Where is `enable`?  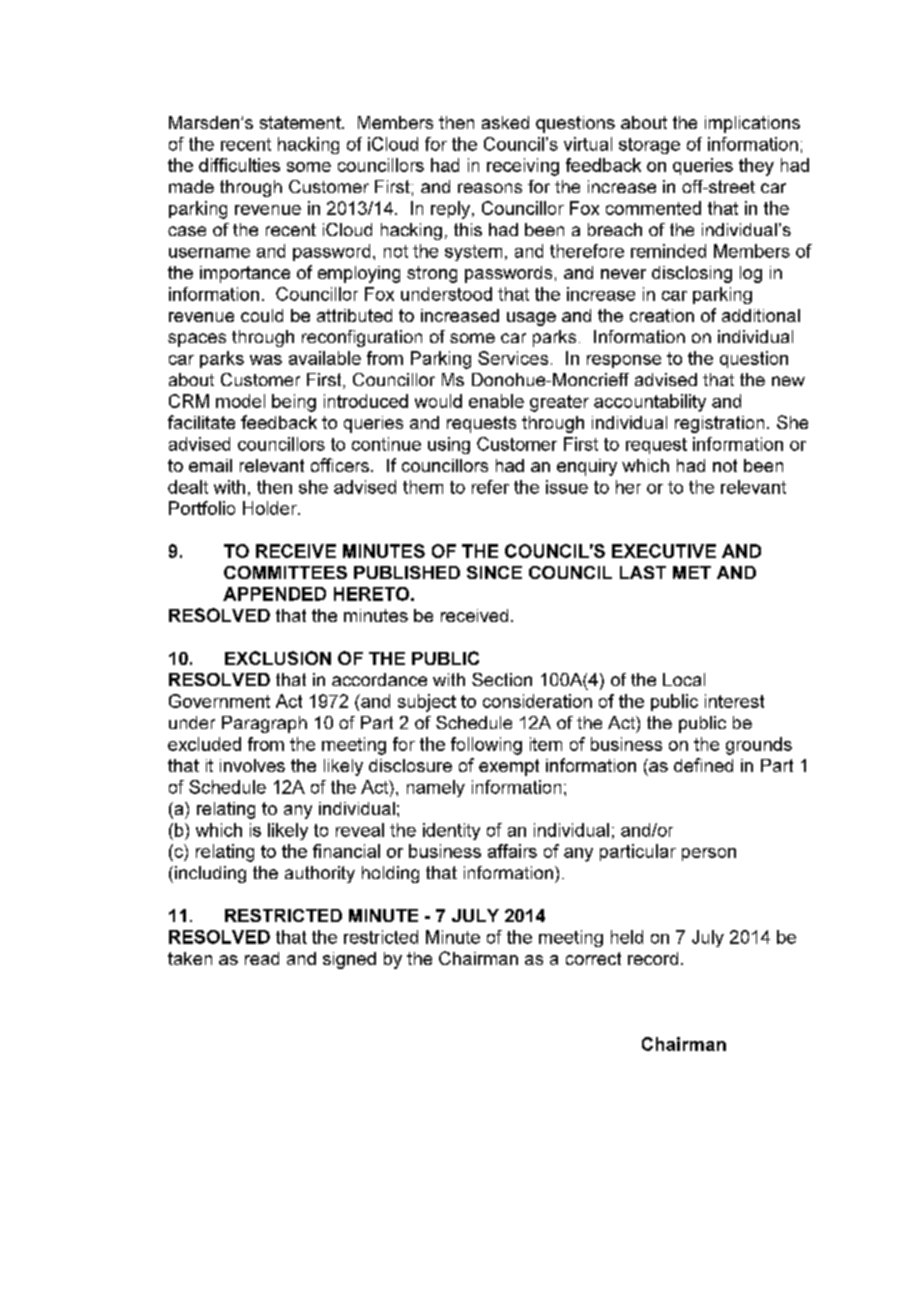 enable is located at coordinates (496, 401).
